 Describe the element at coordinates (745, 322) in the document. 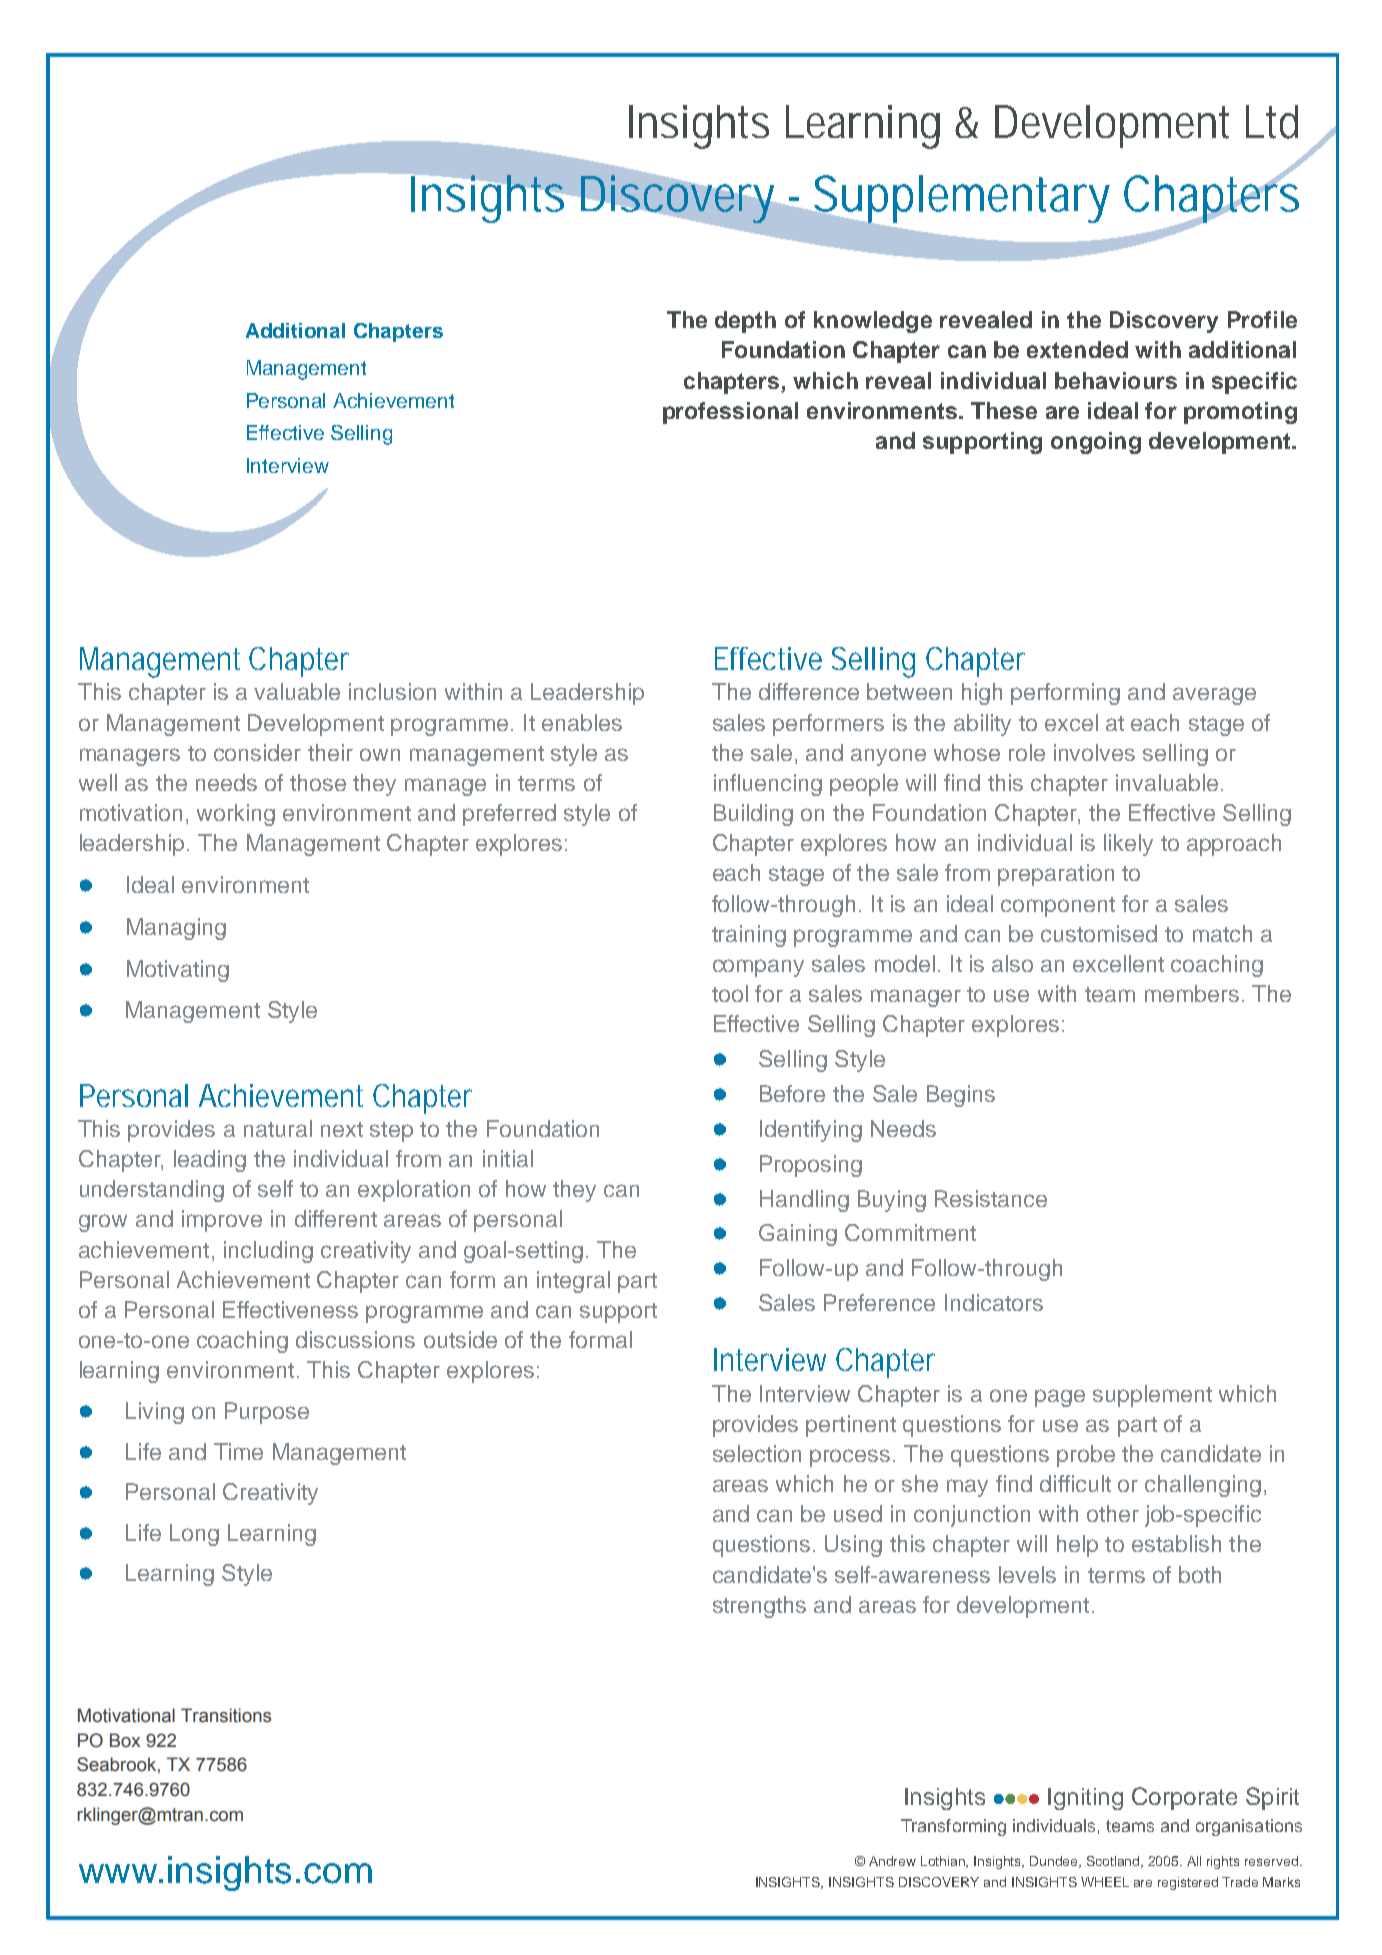

I see `depth` at that location.
